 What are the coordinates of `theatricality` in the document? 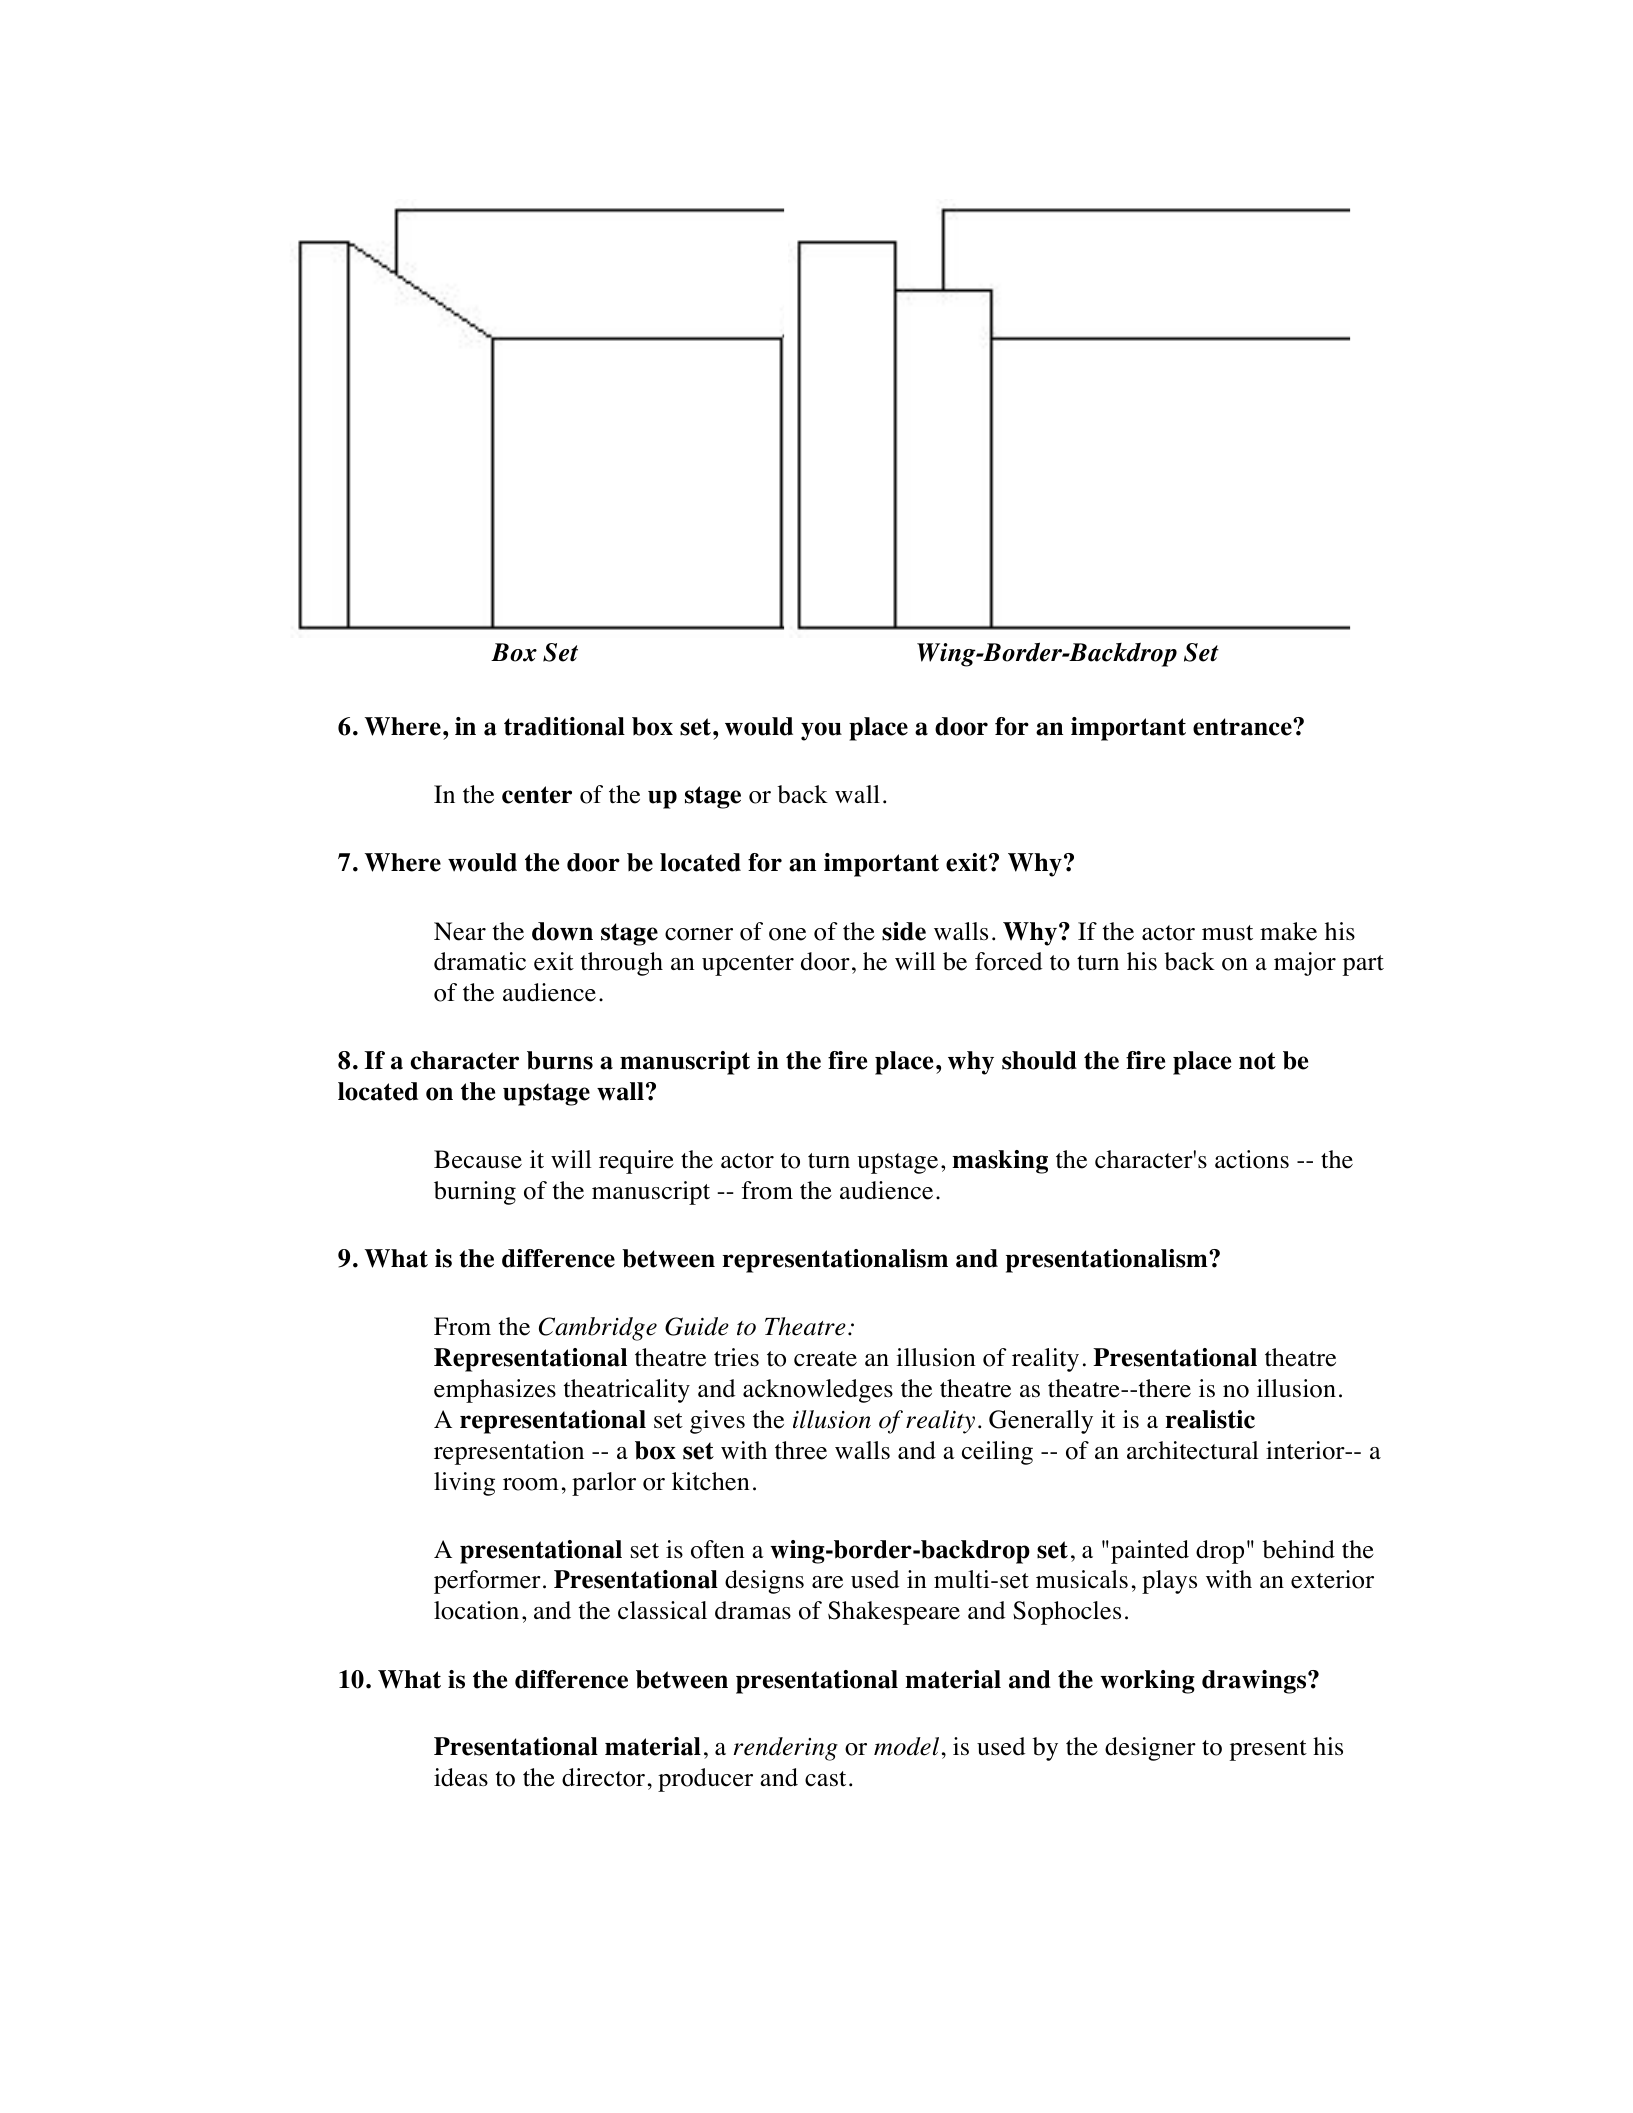 It's located at (627, 1391).
